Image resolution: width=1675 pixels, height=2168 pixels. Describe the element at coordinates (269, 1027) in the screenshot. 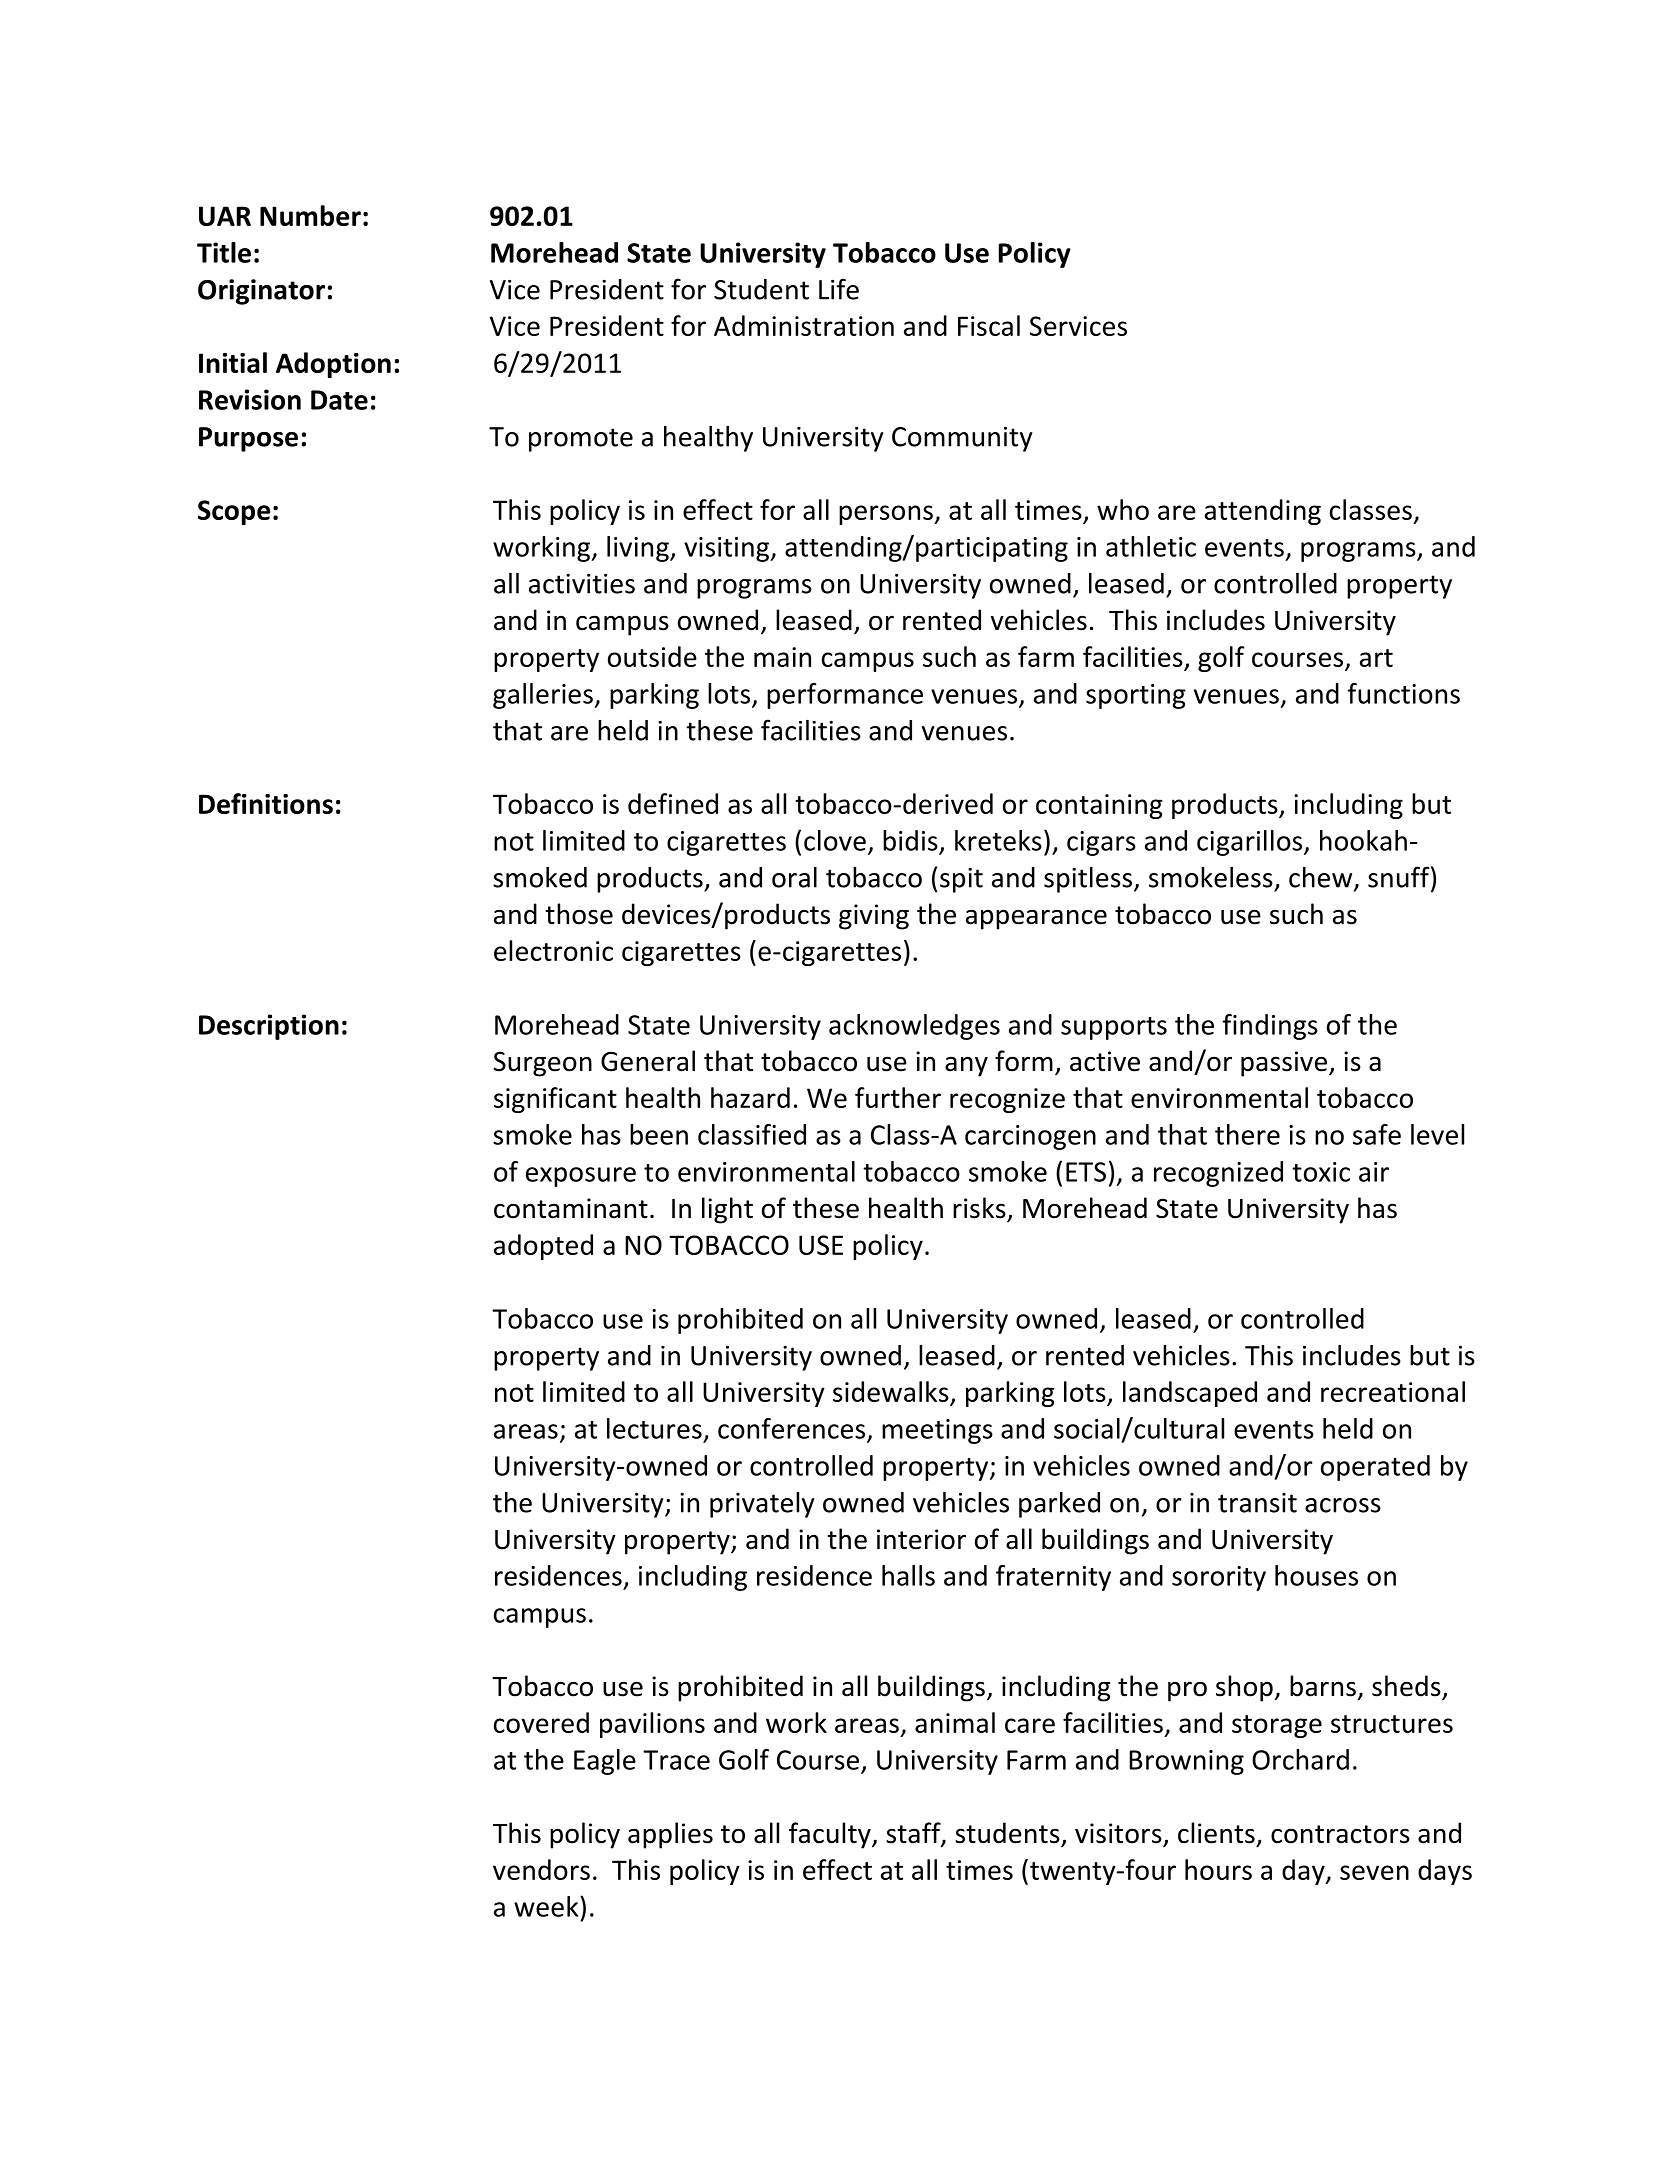

I see `Description` at that location.
